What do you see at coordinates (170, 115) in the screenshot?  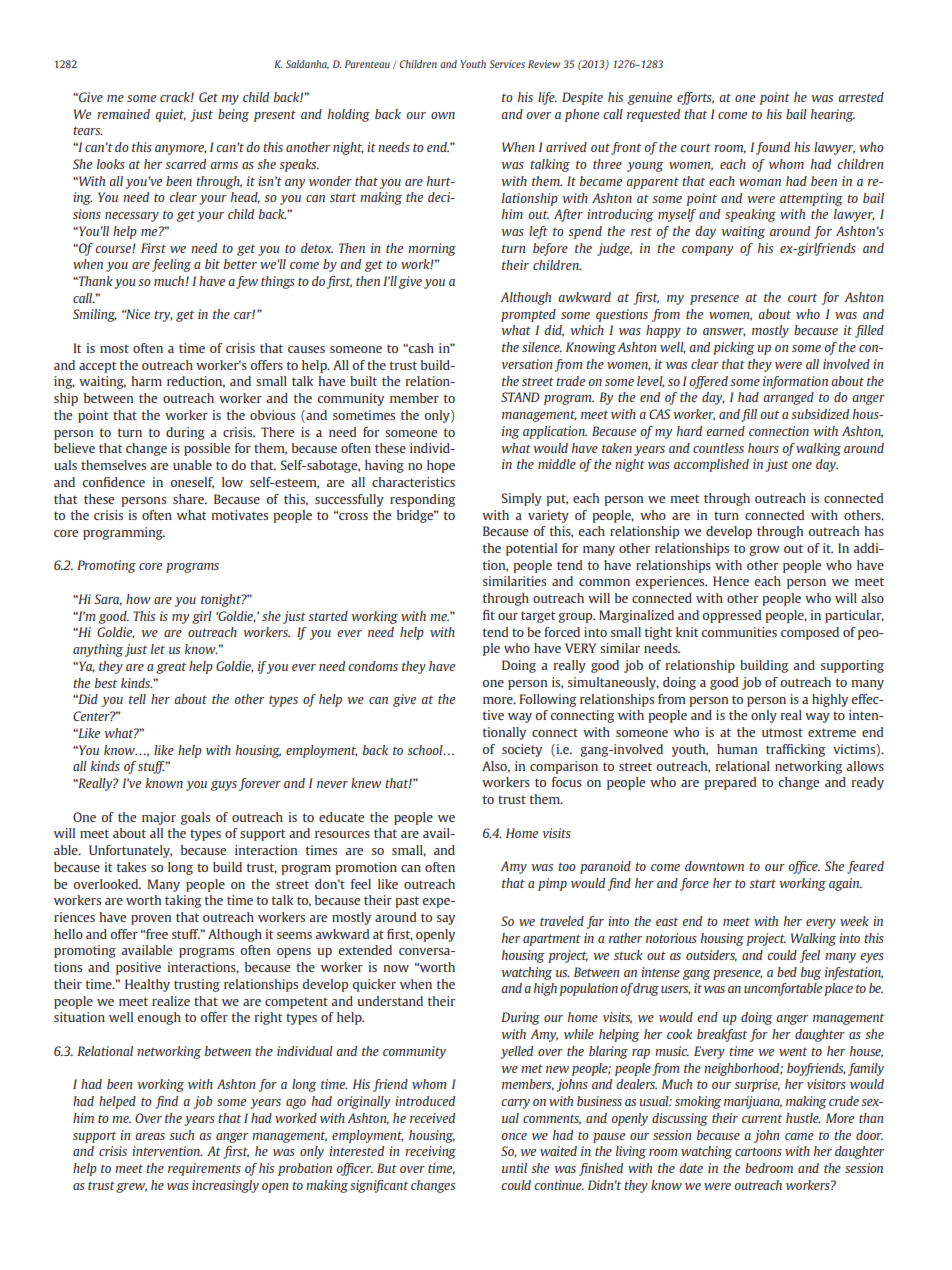 I see `quiet` at bounding box center [170, 115].
